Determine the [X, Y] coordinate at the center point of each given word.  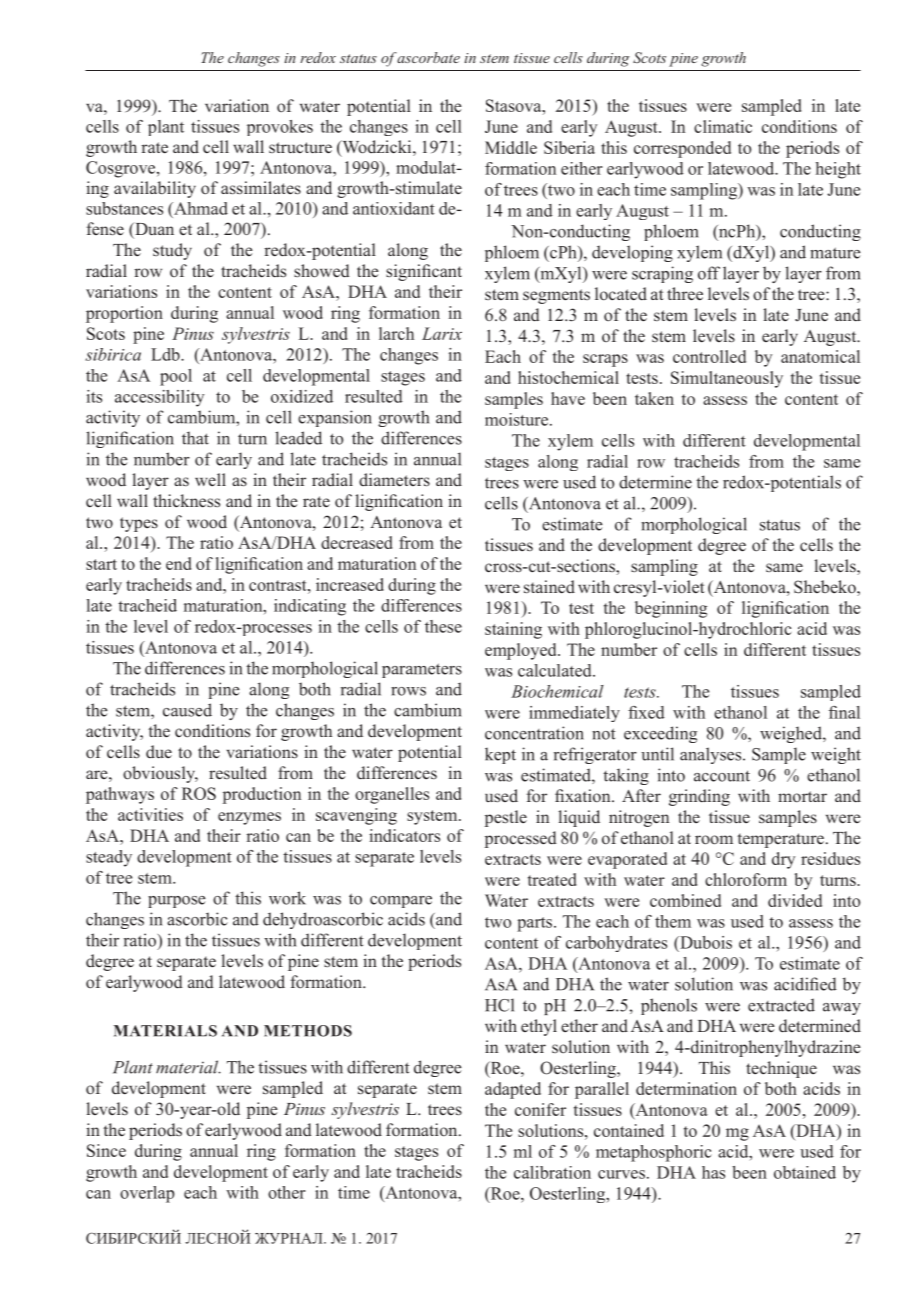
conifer [540, 1109]
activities [150, 814]
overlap [147, 1194]
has [713, 1172]
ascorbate [428, 57]
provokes [280, 128]
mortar [802, 797]
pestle [506, 818]
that [195, 438]
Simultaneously [727, 379]
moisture [516, 419]
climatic [723, 126]
